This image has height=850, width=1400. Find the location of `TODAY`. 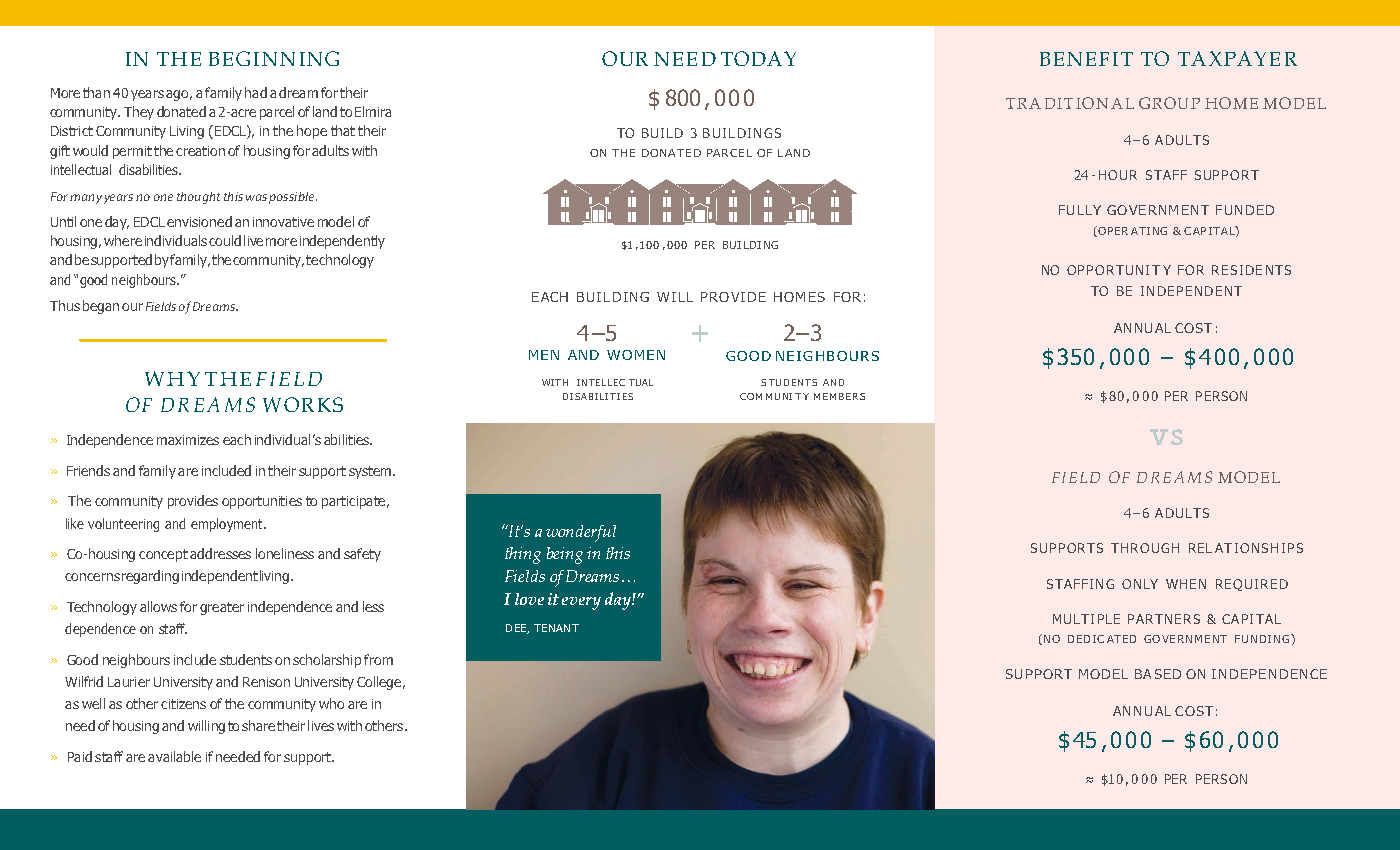

TODAY is located at coordinates (758, 58).
